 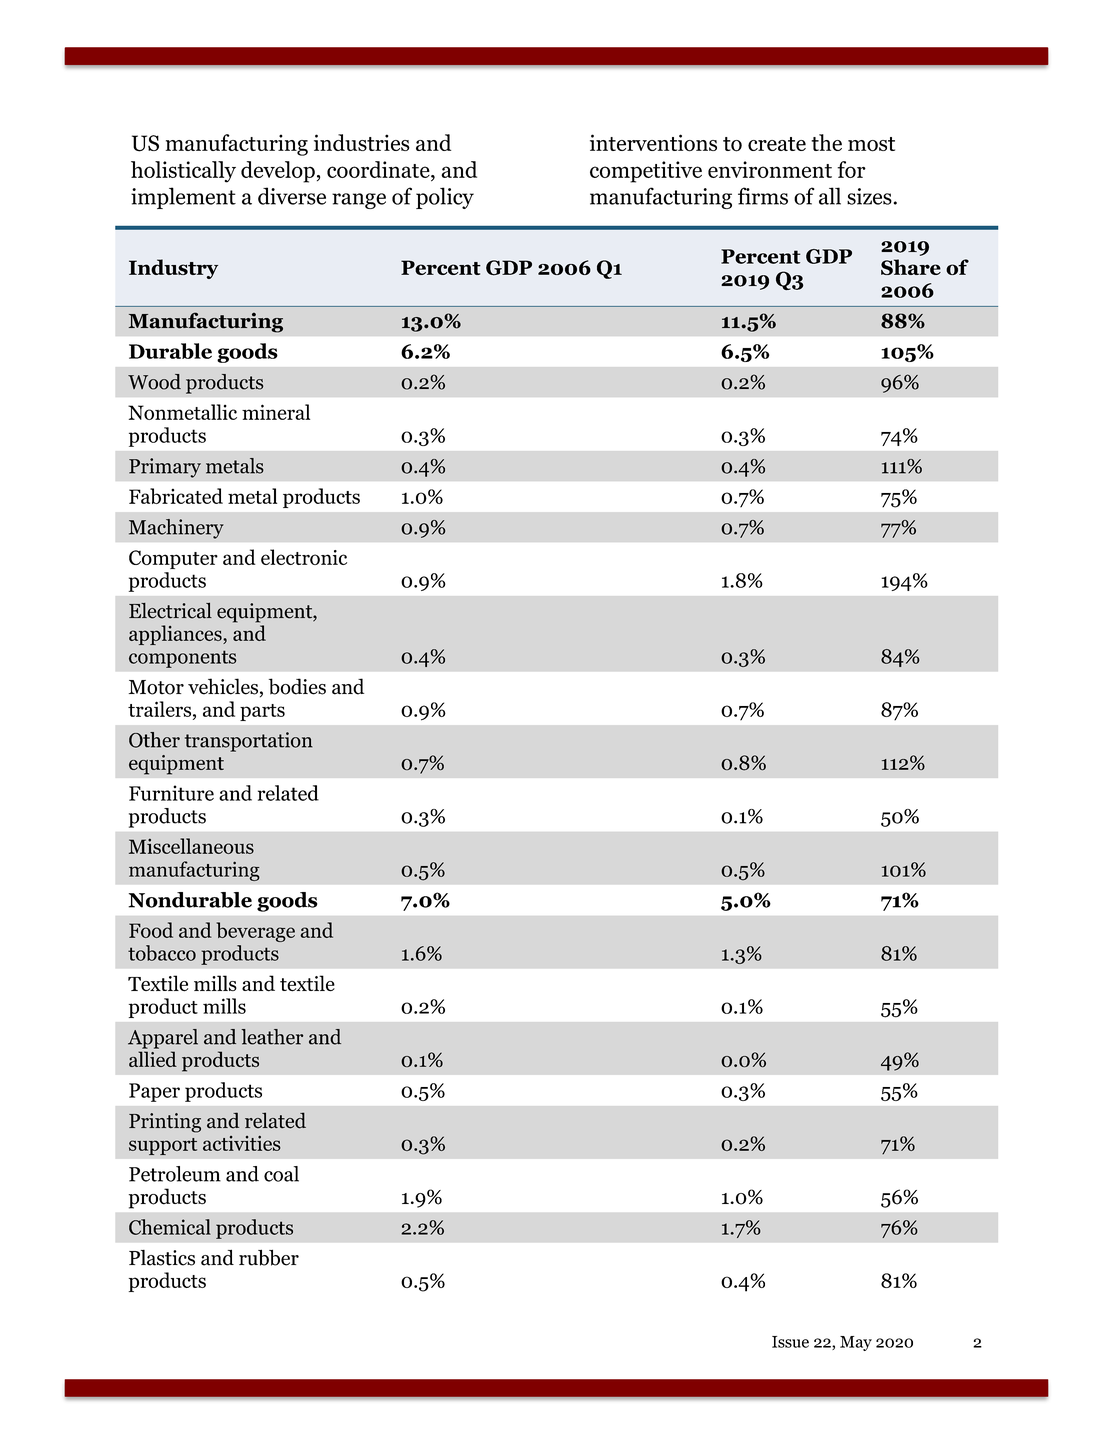 I want to click on mineral, so click(x=276, y=412).
